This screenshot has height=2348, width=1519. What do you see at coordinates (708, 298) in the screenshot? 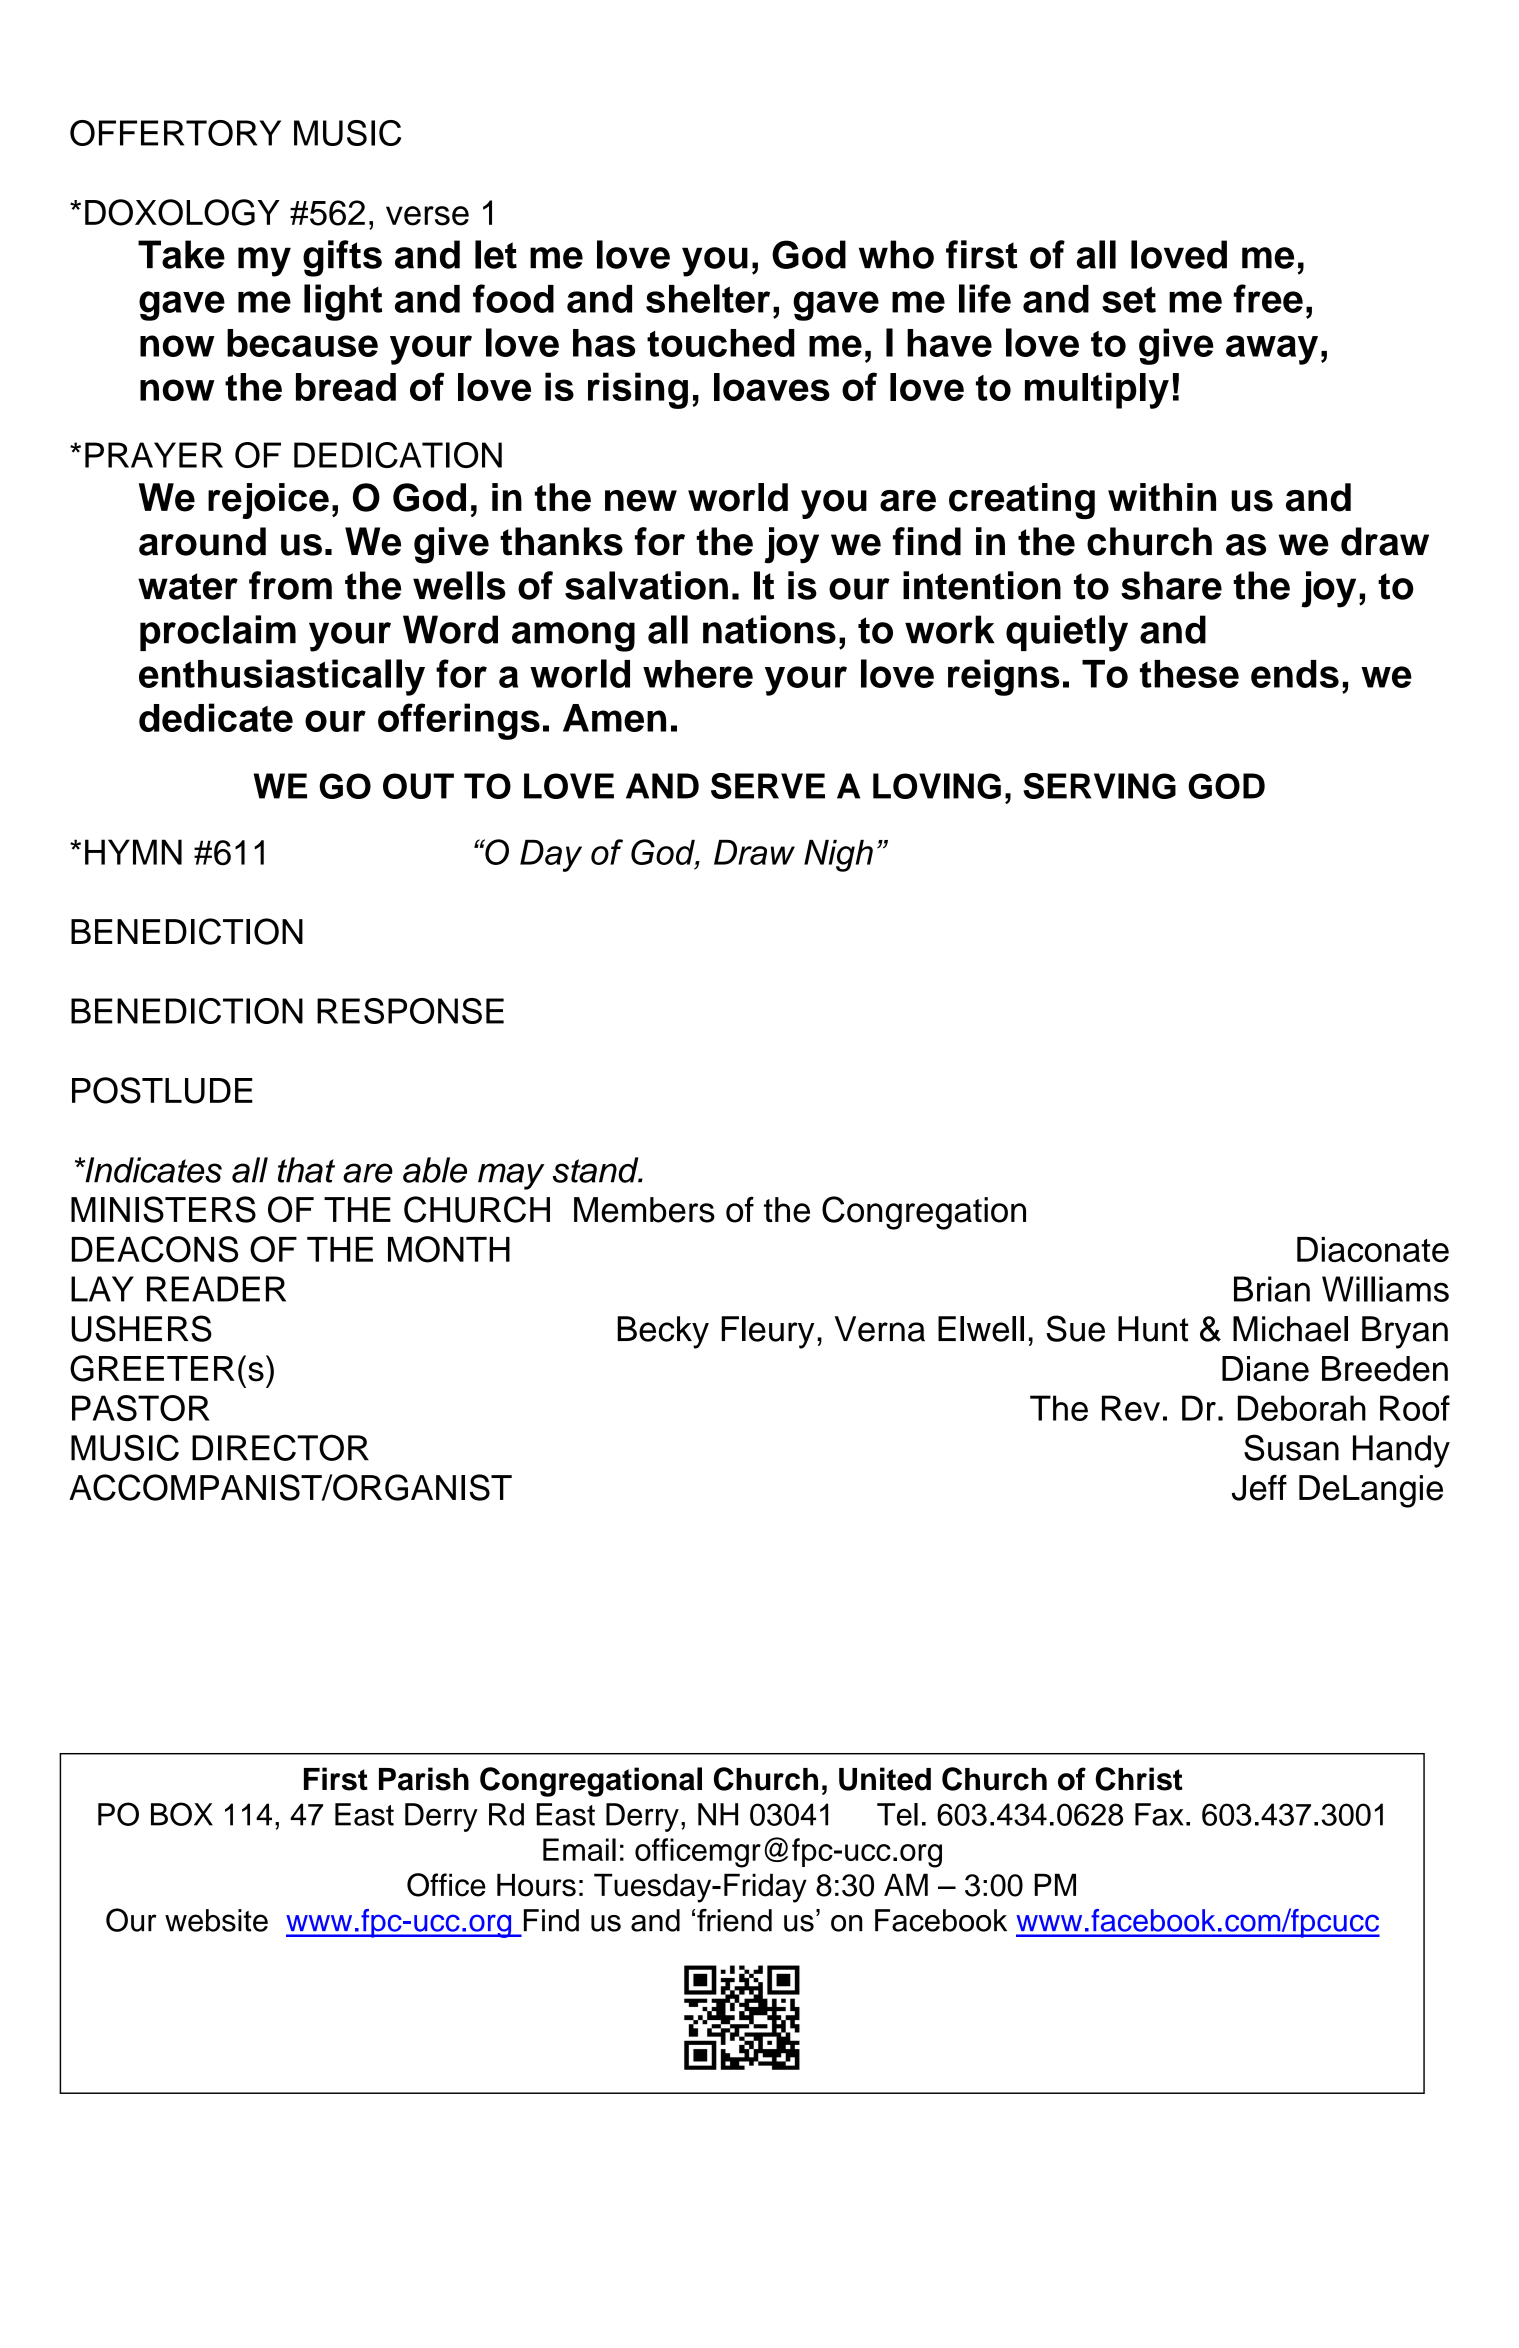
I see `shelter` at bounding box center [708, 298].
